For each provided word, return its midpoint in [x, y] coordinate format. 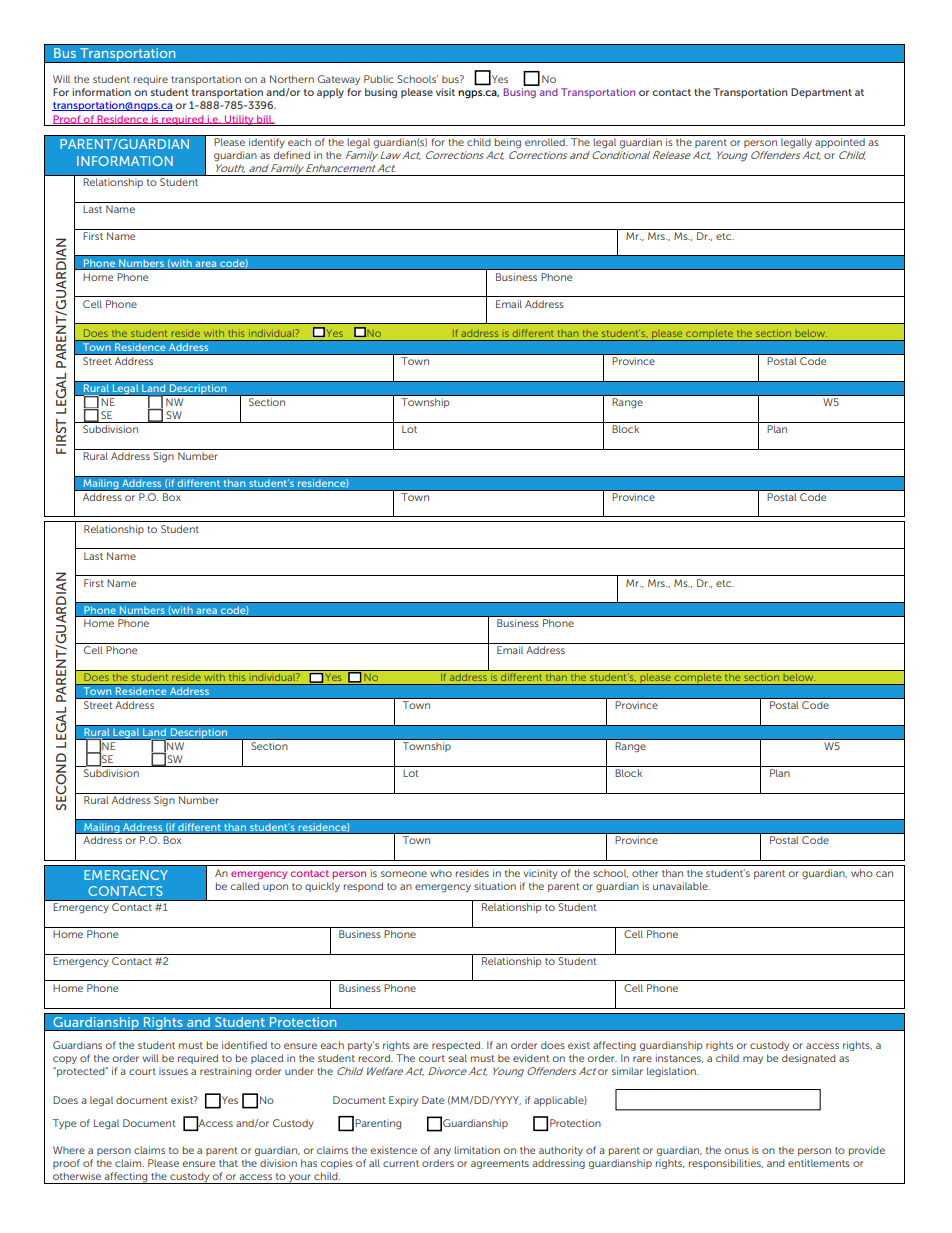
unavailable [681, 886]
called [245, 886]
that [228, 1163]
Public [379, 79]
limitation [477, 1150]
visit [445, 92]
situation [495, 886]
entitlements [819, 1163]
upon [275, 888]
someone [404, 874]
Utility [239, 120]
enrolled [546, 142]
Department [821, 93]
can [884, 874]
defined [292, 155]
